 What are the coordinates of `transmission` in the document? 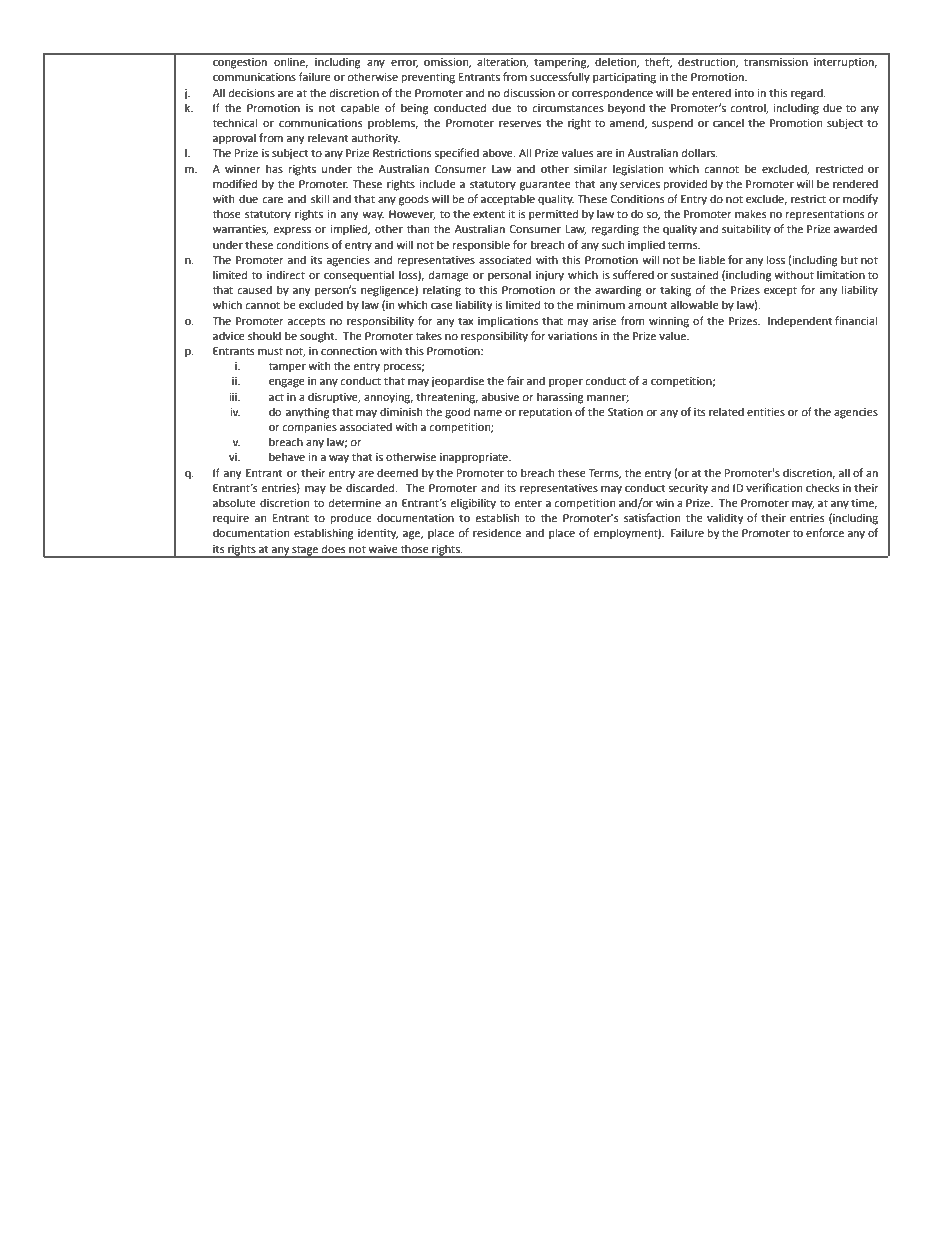 It's located at (776, 62).
